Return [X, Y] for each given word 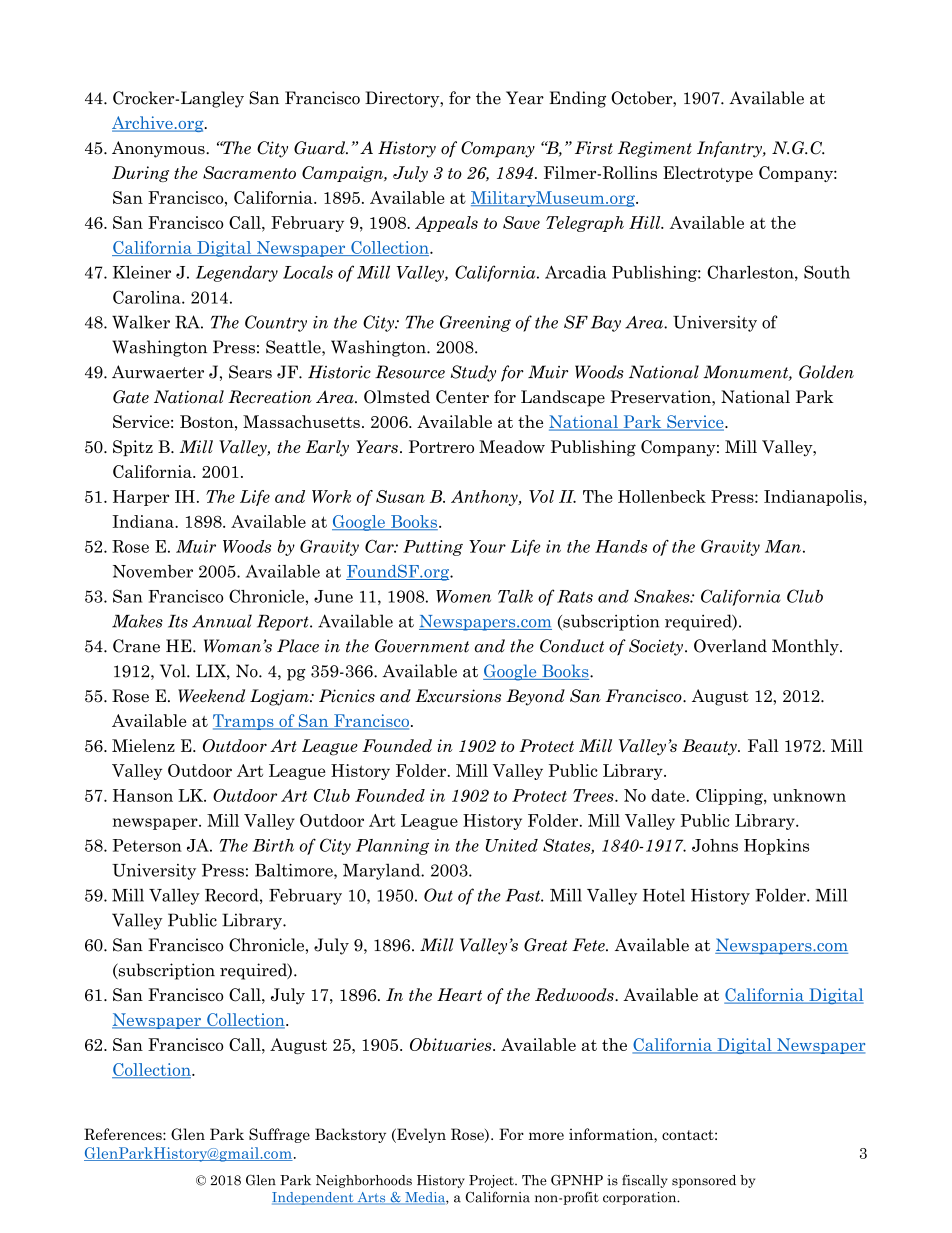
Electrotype [708, 174]
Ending [577, 99]
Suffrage [279, 1135]
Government [422, 646]
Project [492, 1181]
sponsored [704, 1181]
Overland [730, 646]
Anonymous [159, 149]
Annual [222, 621]
